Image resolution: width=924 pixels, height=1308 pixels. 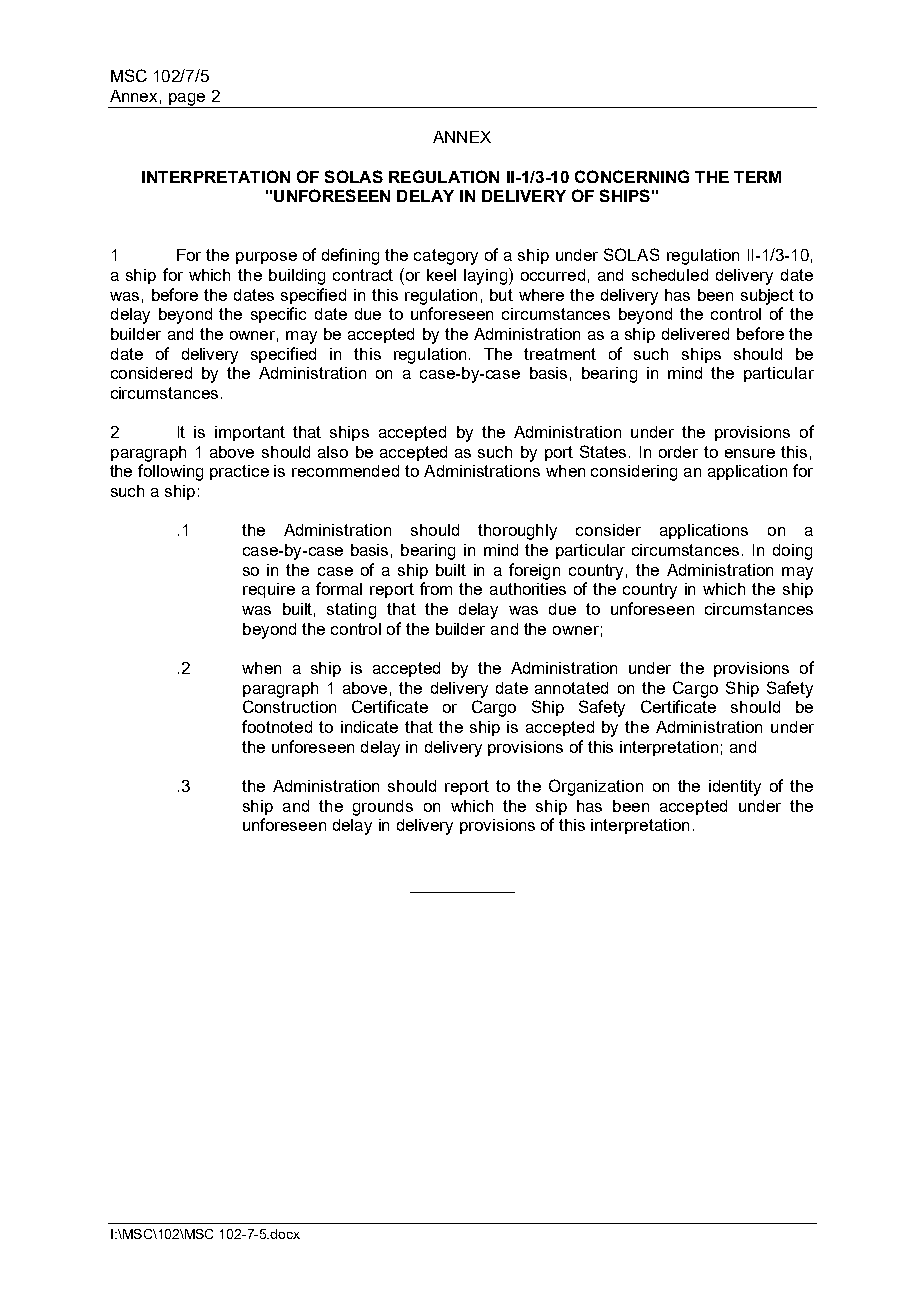 I want to click on Organization, so click(x=596, y=787).
